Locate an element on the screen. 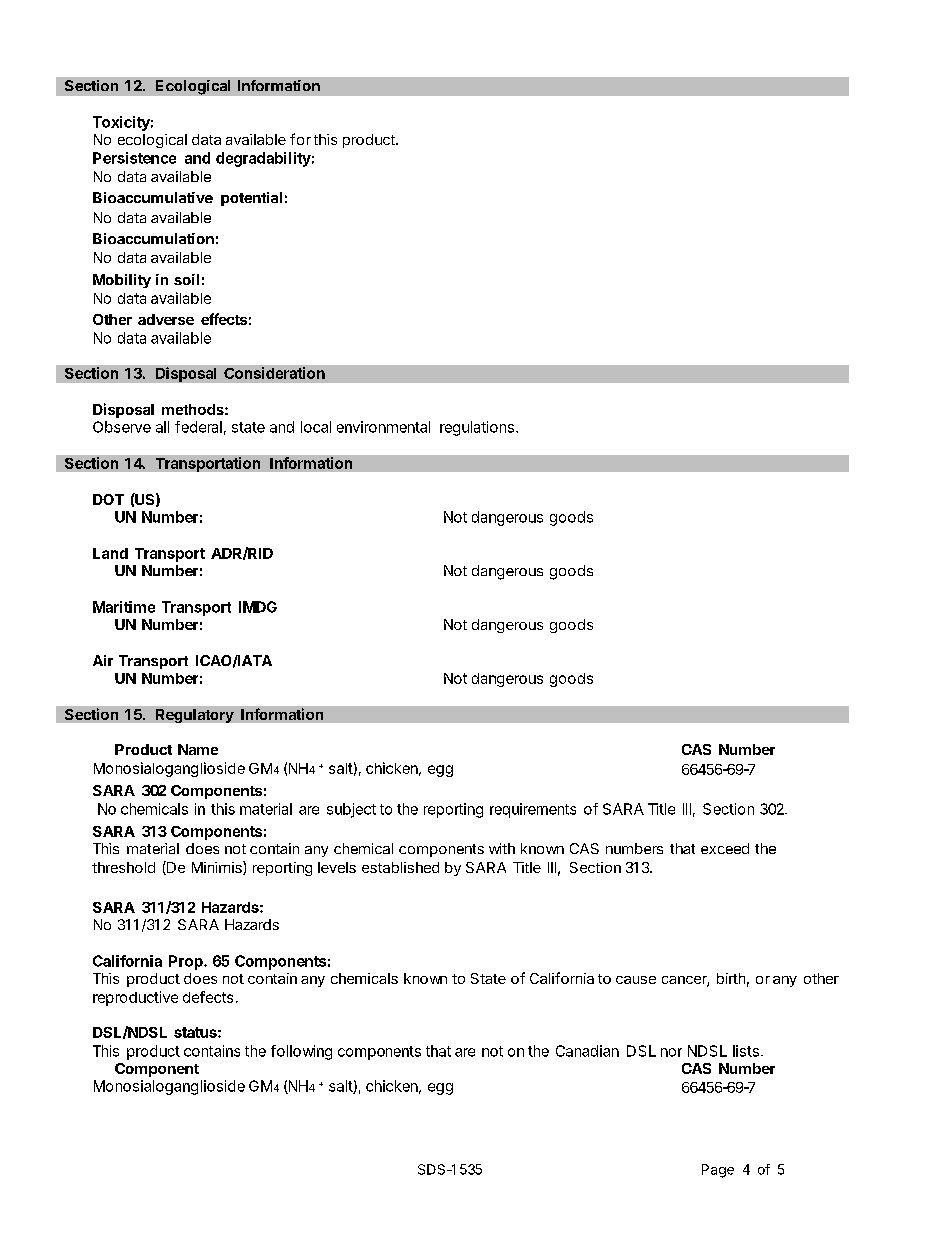 The width and height of the screenshot is (952, 1233). Air is located at coordinates (103, 660).
